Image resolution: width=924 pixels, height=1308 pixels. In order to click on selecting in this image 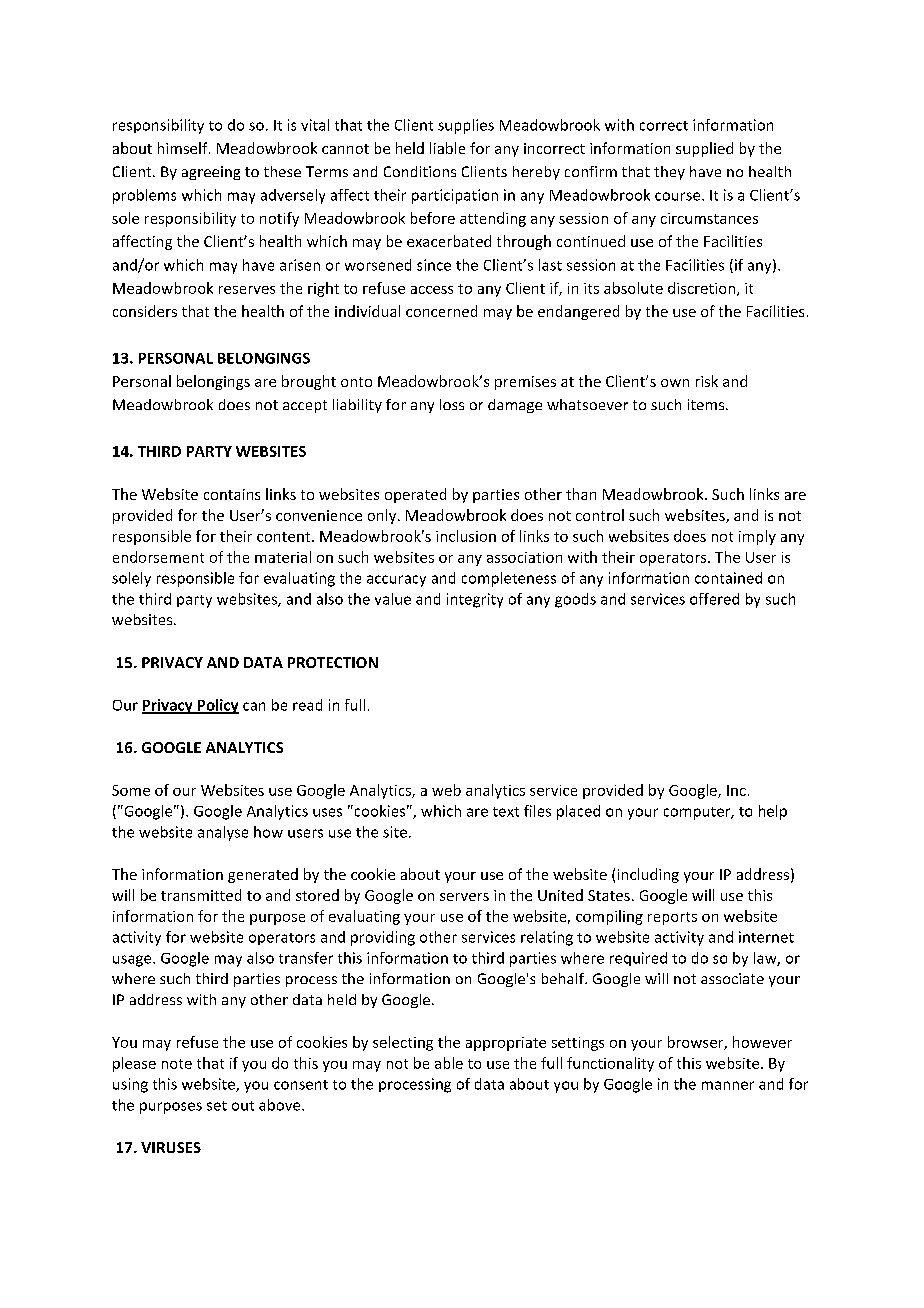, I will do `click(403, 1043)`.
